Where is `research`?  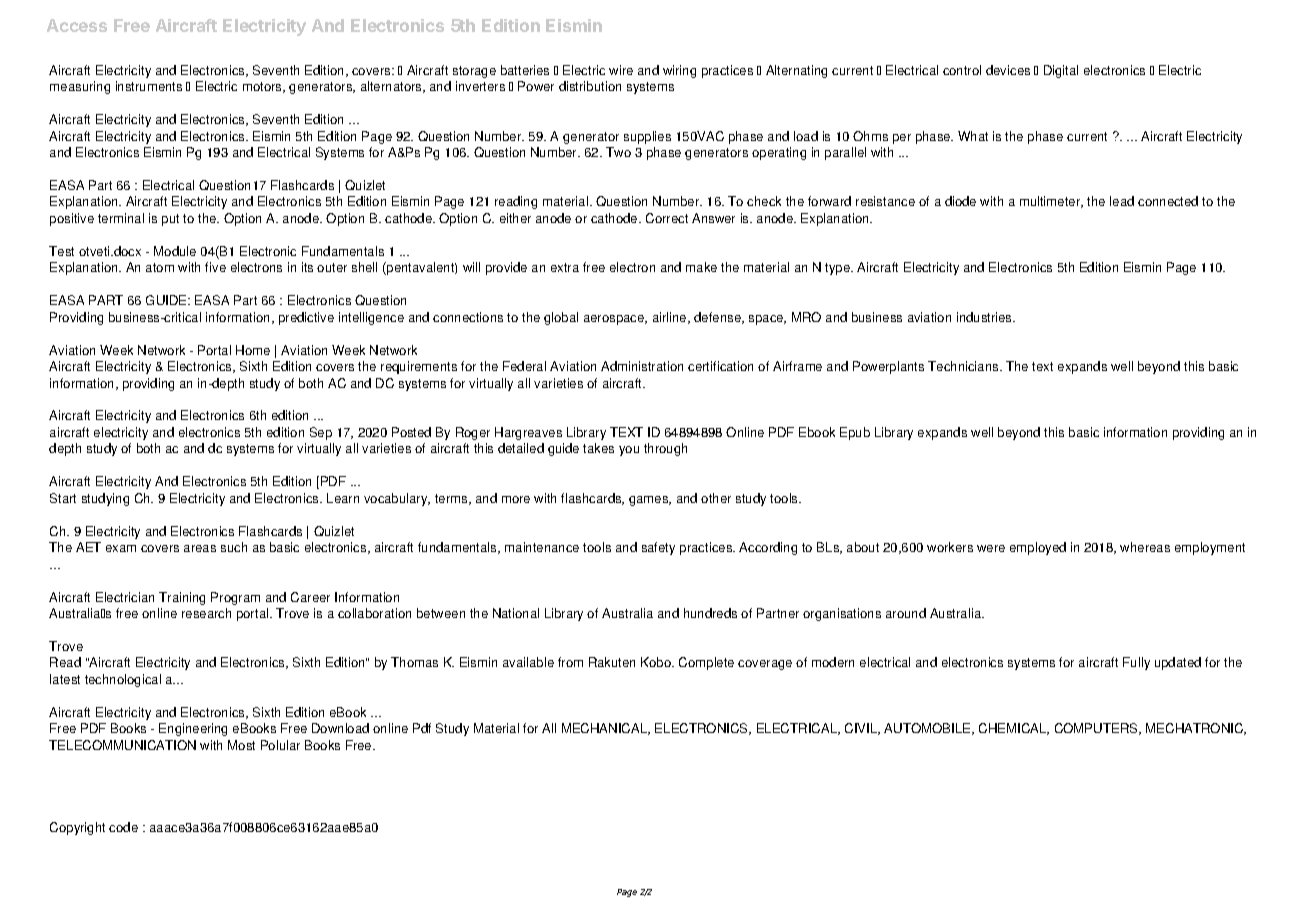 research is located at coordinates (206, 613).
